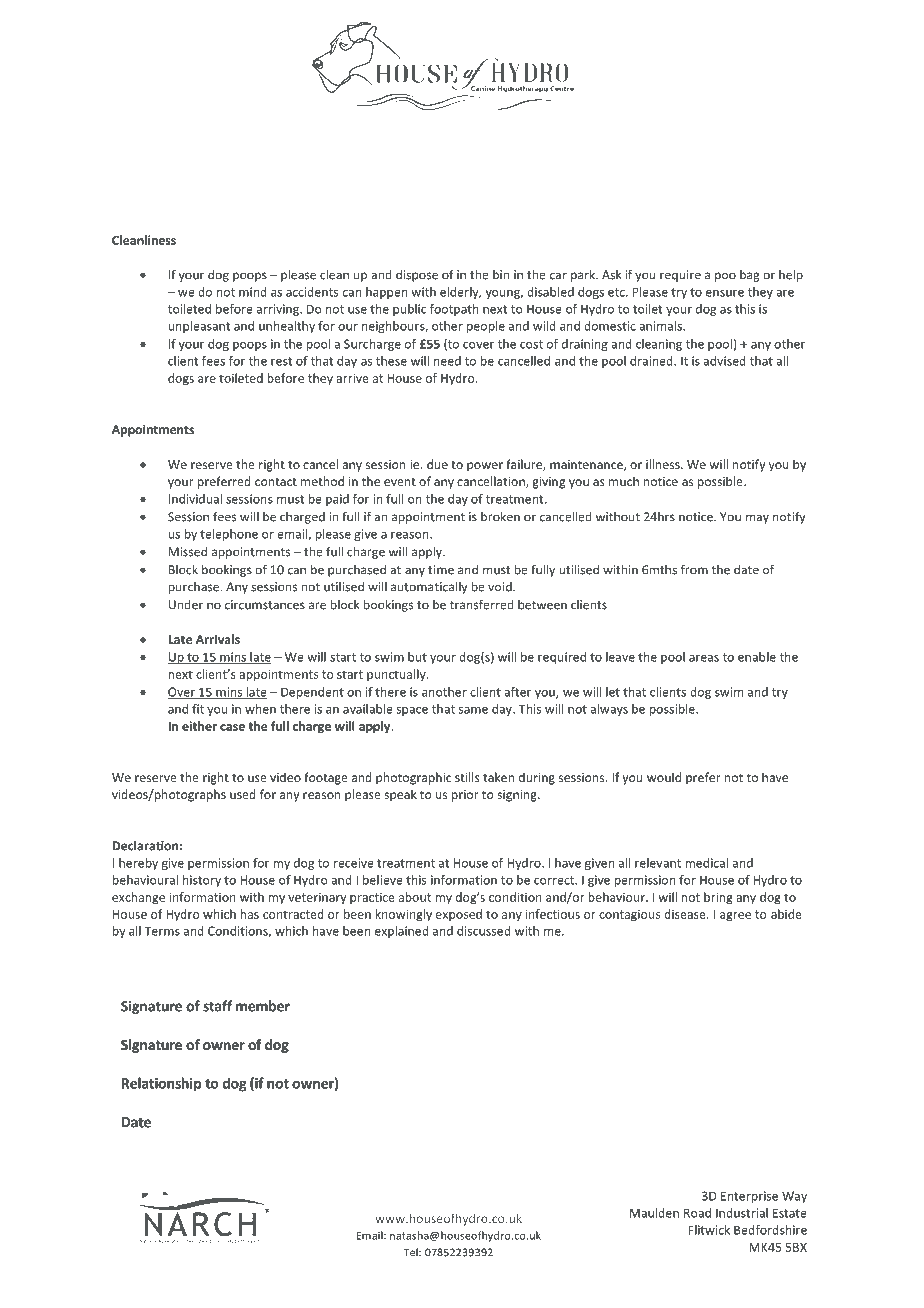 This page has width=924, height=1308. What do you see at coordinates (725, 293) in the page?
I see `ensure` at bounding box center [725, 293].
